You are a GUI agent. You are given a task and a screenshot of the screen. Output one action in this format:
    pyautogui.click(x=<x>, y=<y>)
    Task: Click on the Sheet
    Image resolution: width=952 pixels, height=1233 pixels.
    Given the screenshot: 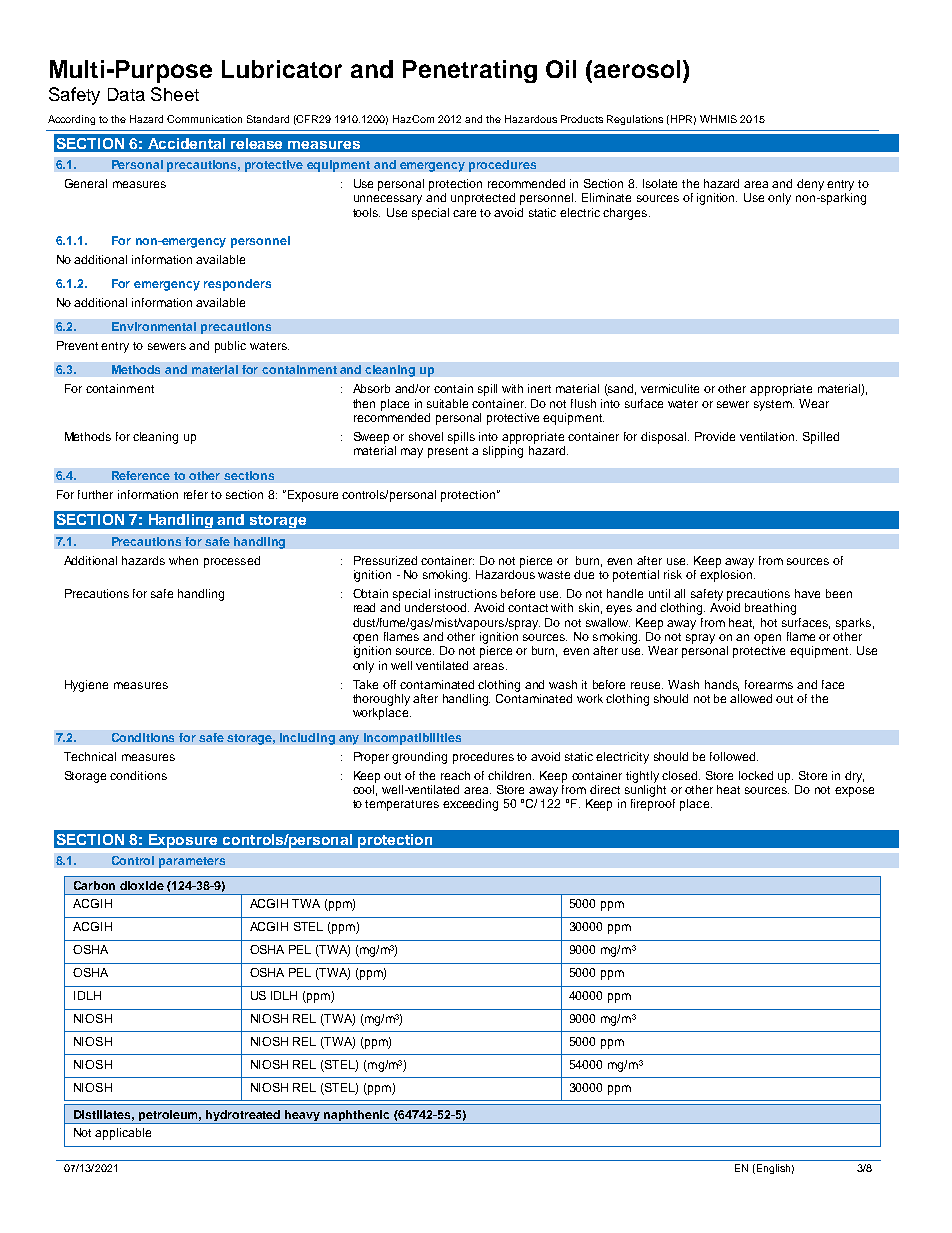 What is the action you would take?
    pyautogui.click(x=175, y=94)
